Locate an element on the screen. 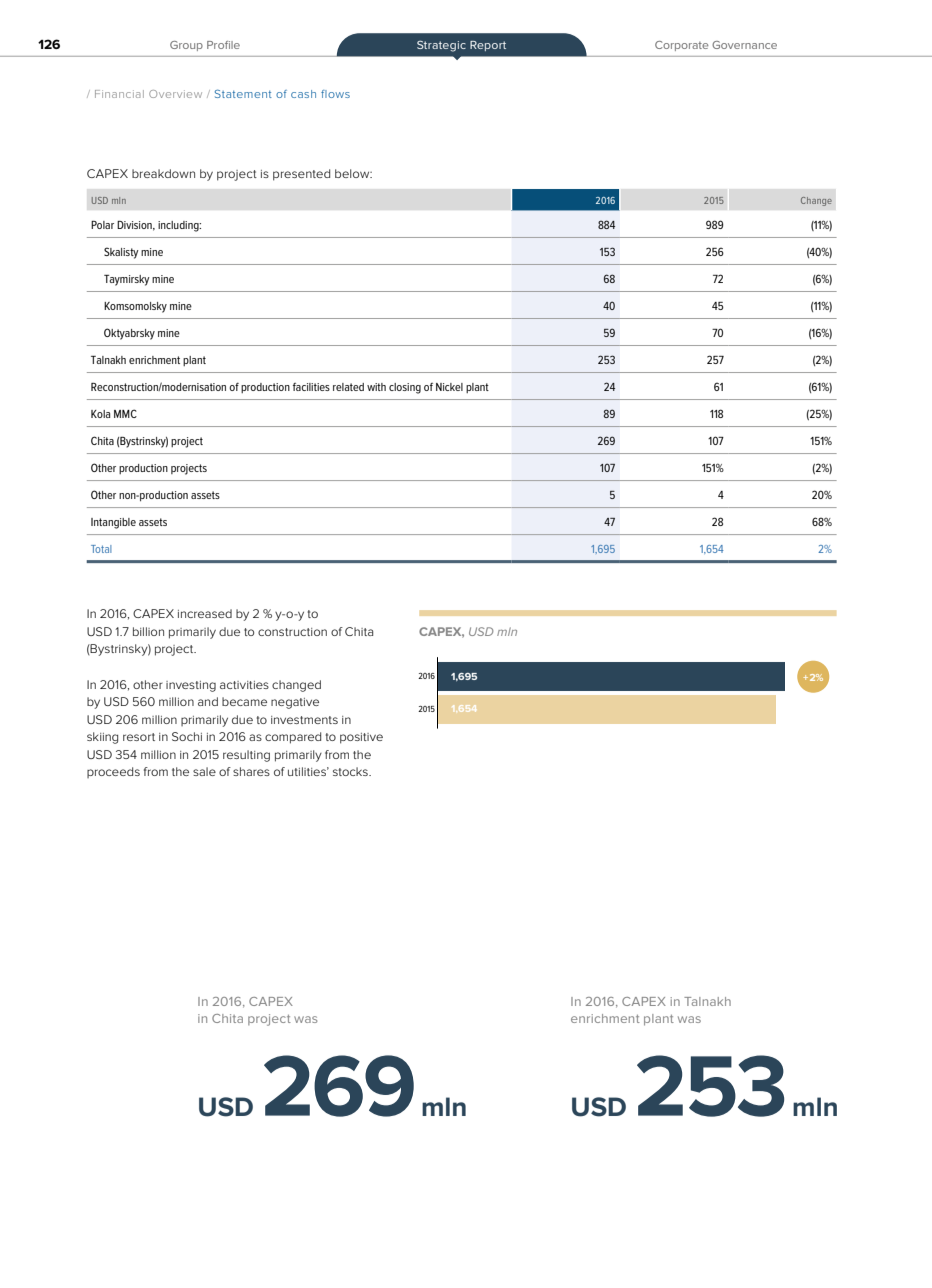 Image resolution: width=932 pixels, height=1288 pixels. Strategic is located at coordinates (441, 46).
